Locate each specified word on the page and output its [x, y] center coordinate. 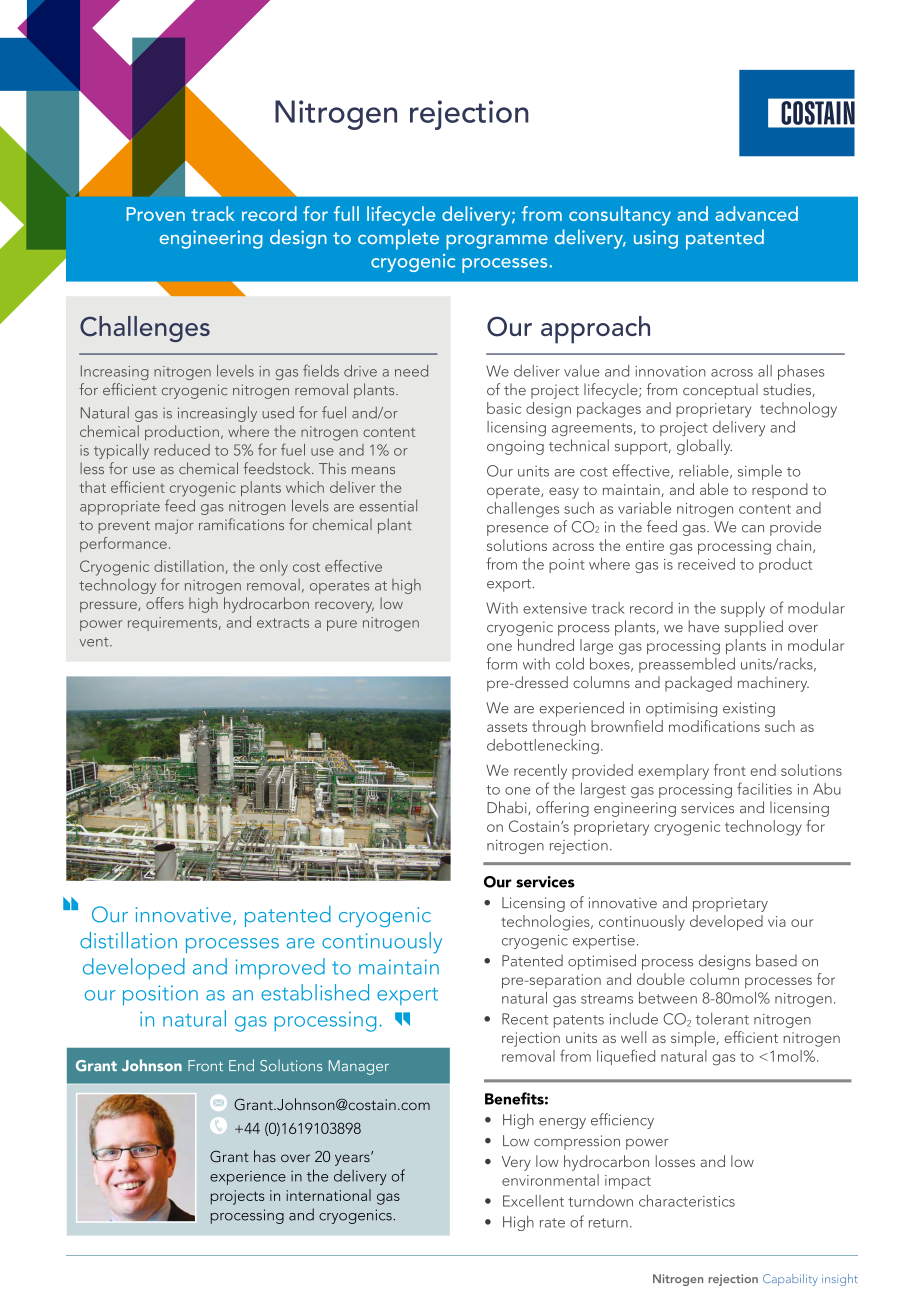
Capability [790, 1280]
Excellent [533, 1201]
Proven [156, 214]
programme [497, 242]
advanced [756, 213]
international [328, 1195]
